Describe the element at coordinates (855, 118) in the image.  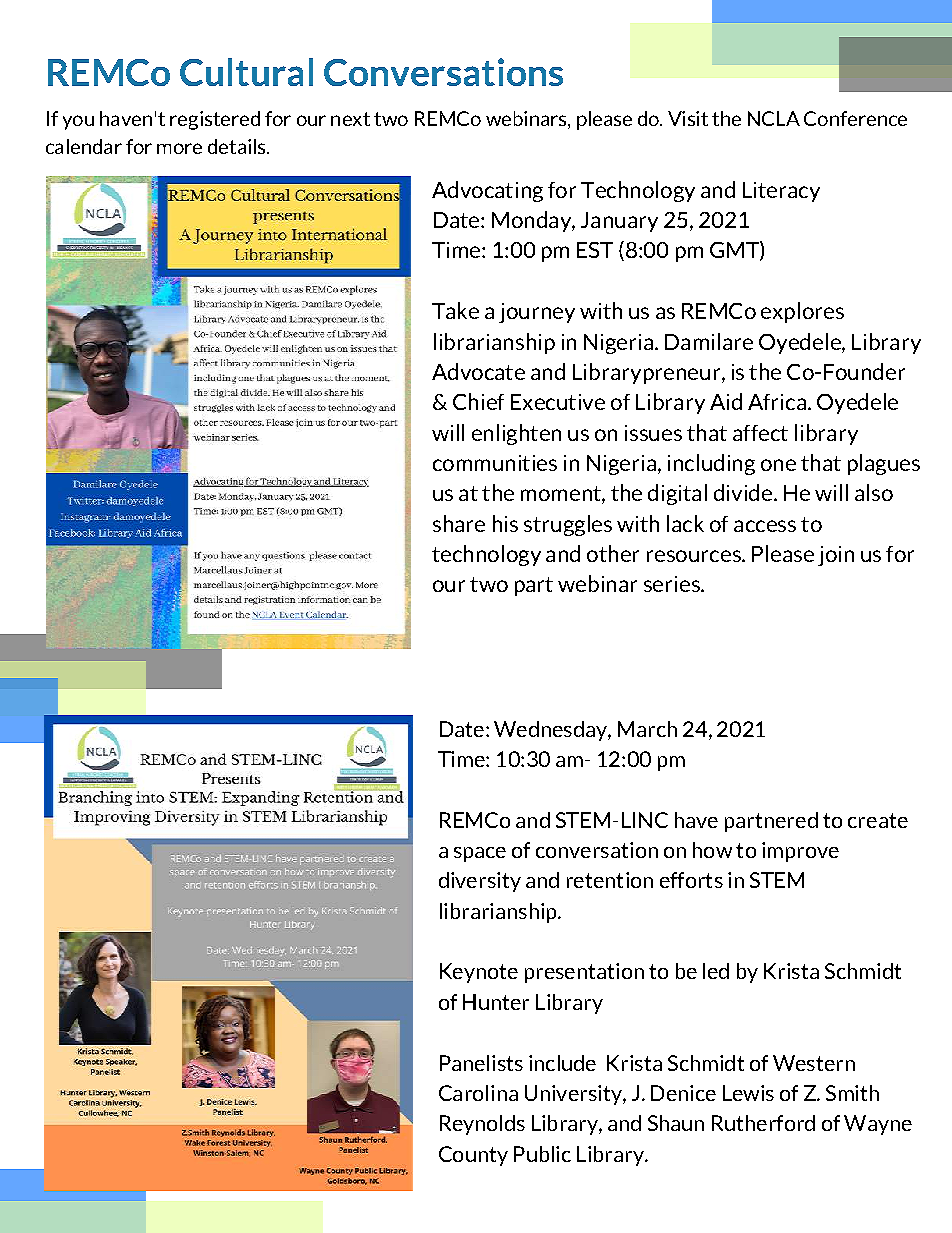
I see `Conference` at that location.
